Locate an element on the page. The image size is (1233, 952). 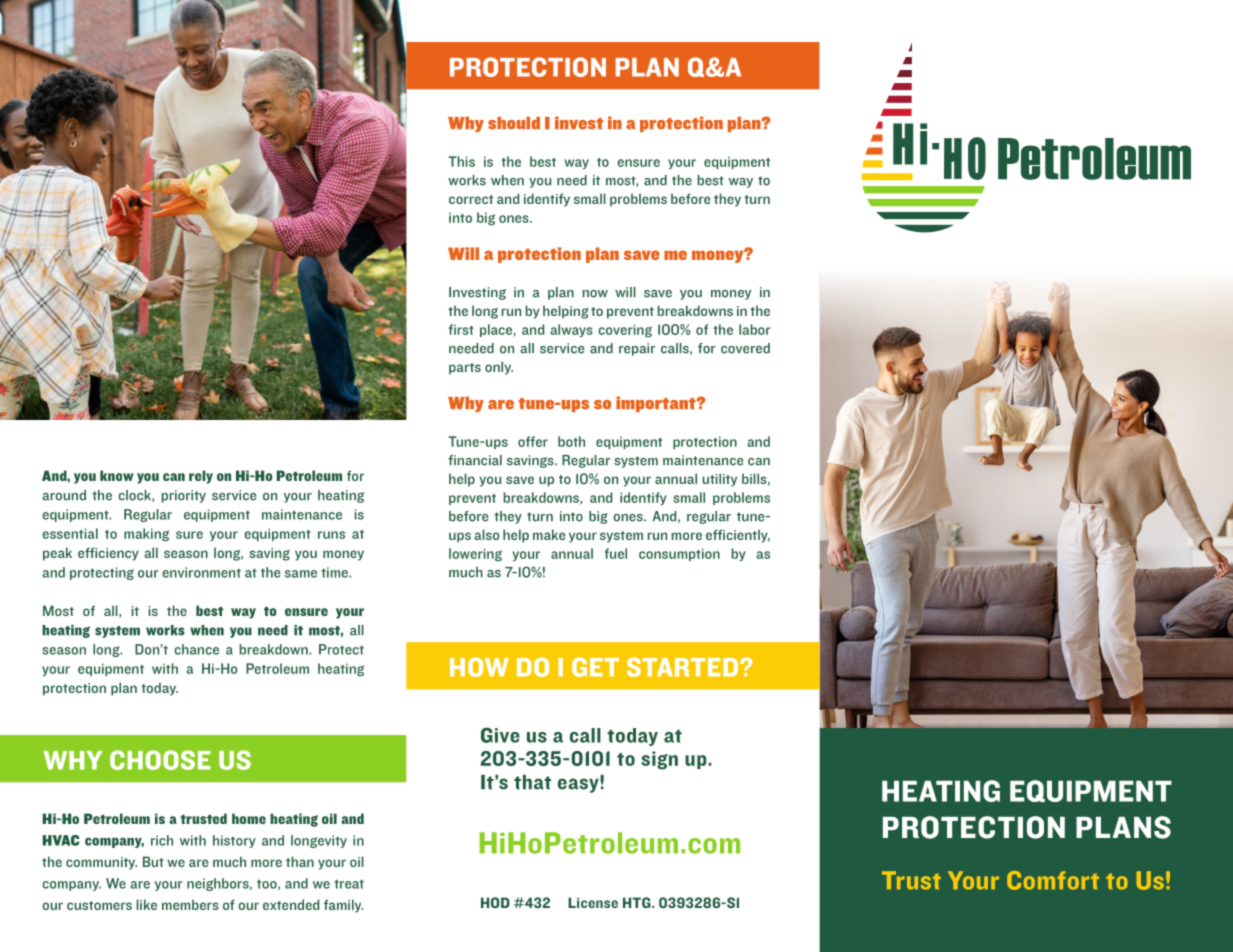
first is located at coordinates (461, 329).
